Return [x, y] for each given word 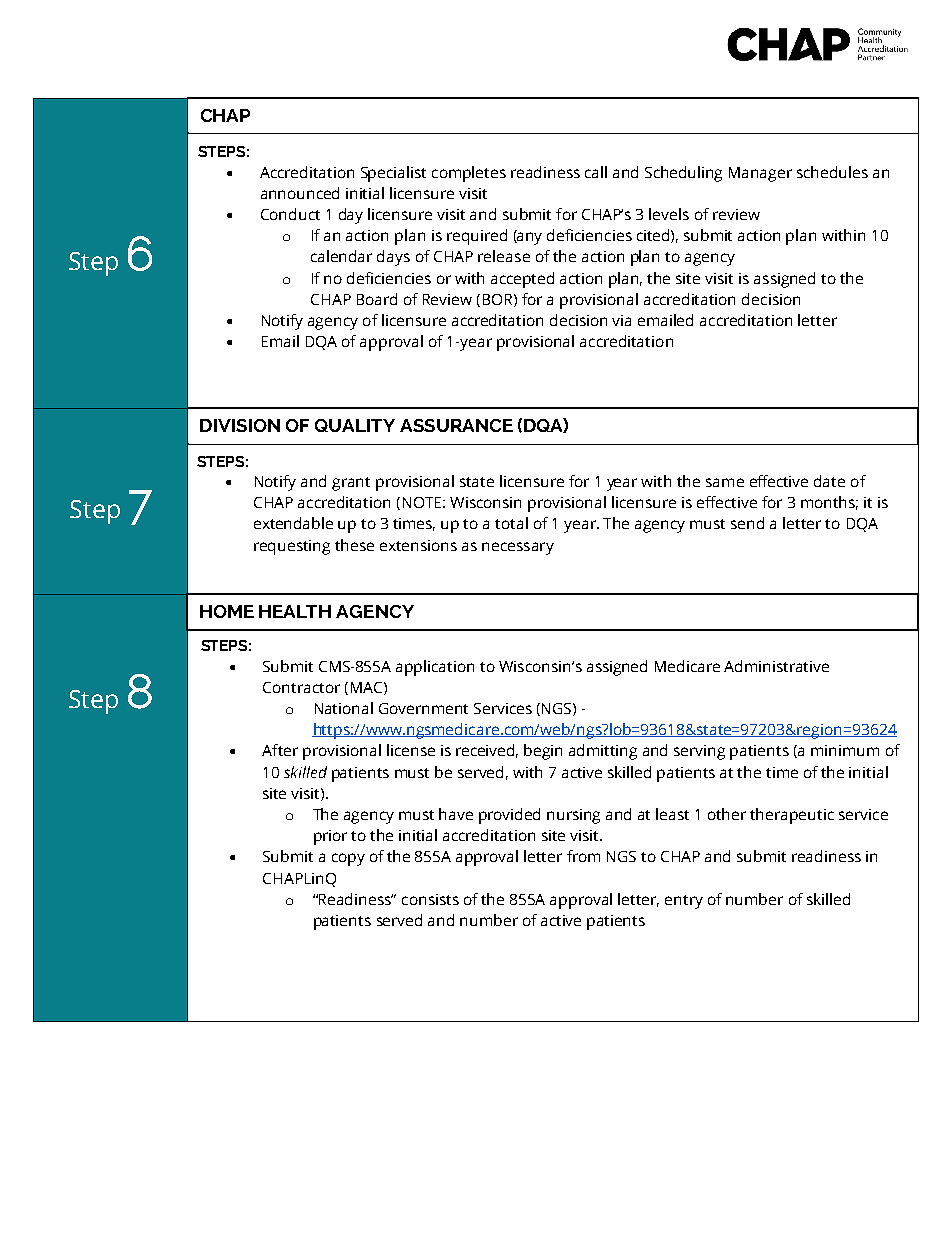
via [621, 320]
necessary [518, 548]
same [725, 482]
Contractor [301, 687]
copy [348, 859]
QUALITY [355, 425]
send [747, 523]
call [596, 172]
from [583, 856]
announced [300, 193]
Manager [760, 174]
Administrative [776, 666]
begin [543, 752]
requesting [292, 547]
